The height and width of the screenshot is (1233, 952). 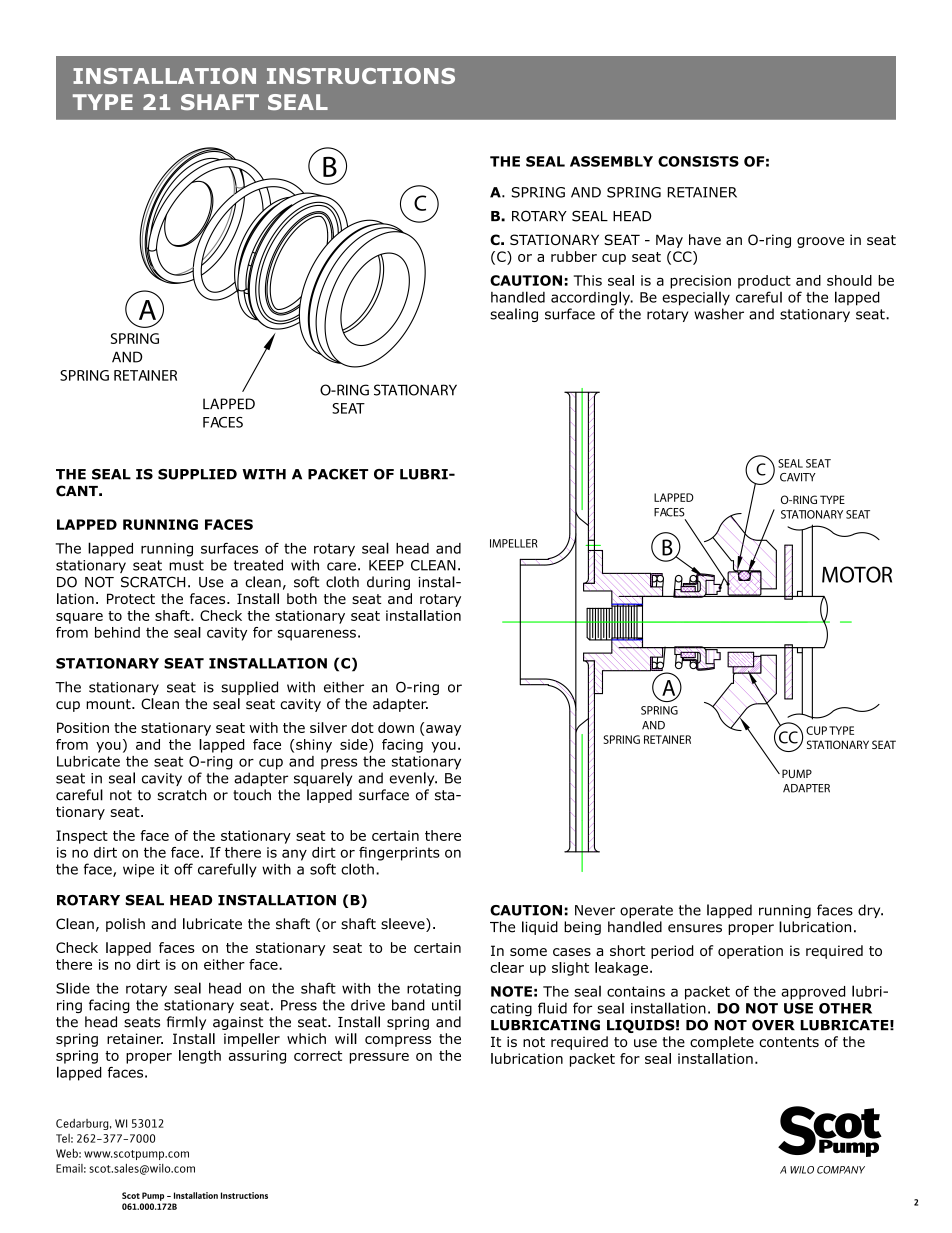 I want to click on operate, so click(x=646, y=911).
